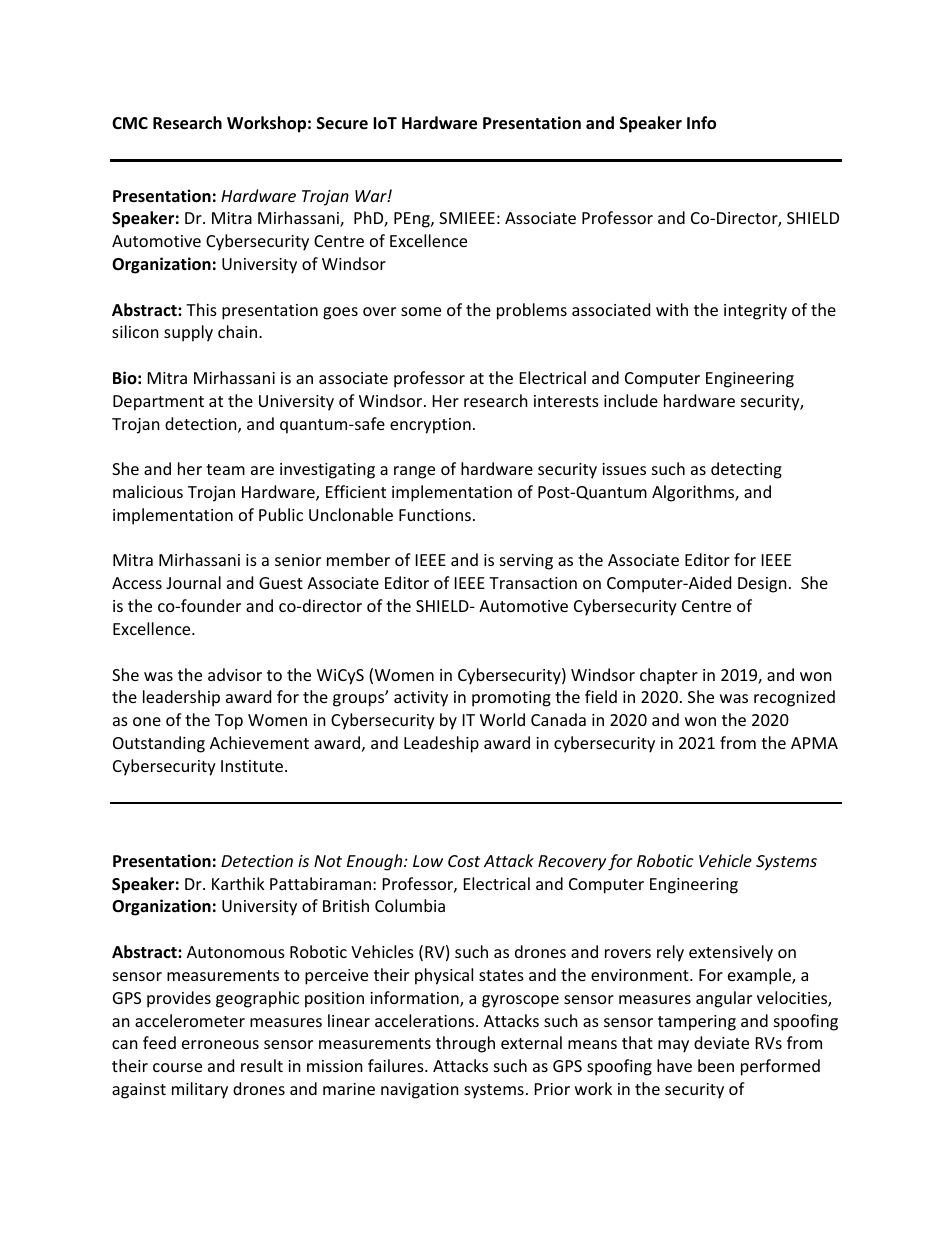 This image has height=1233, width=952. I want to click on recognized, so click(794, 698).
